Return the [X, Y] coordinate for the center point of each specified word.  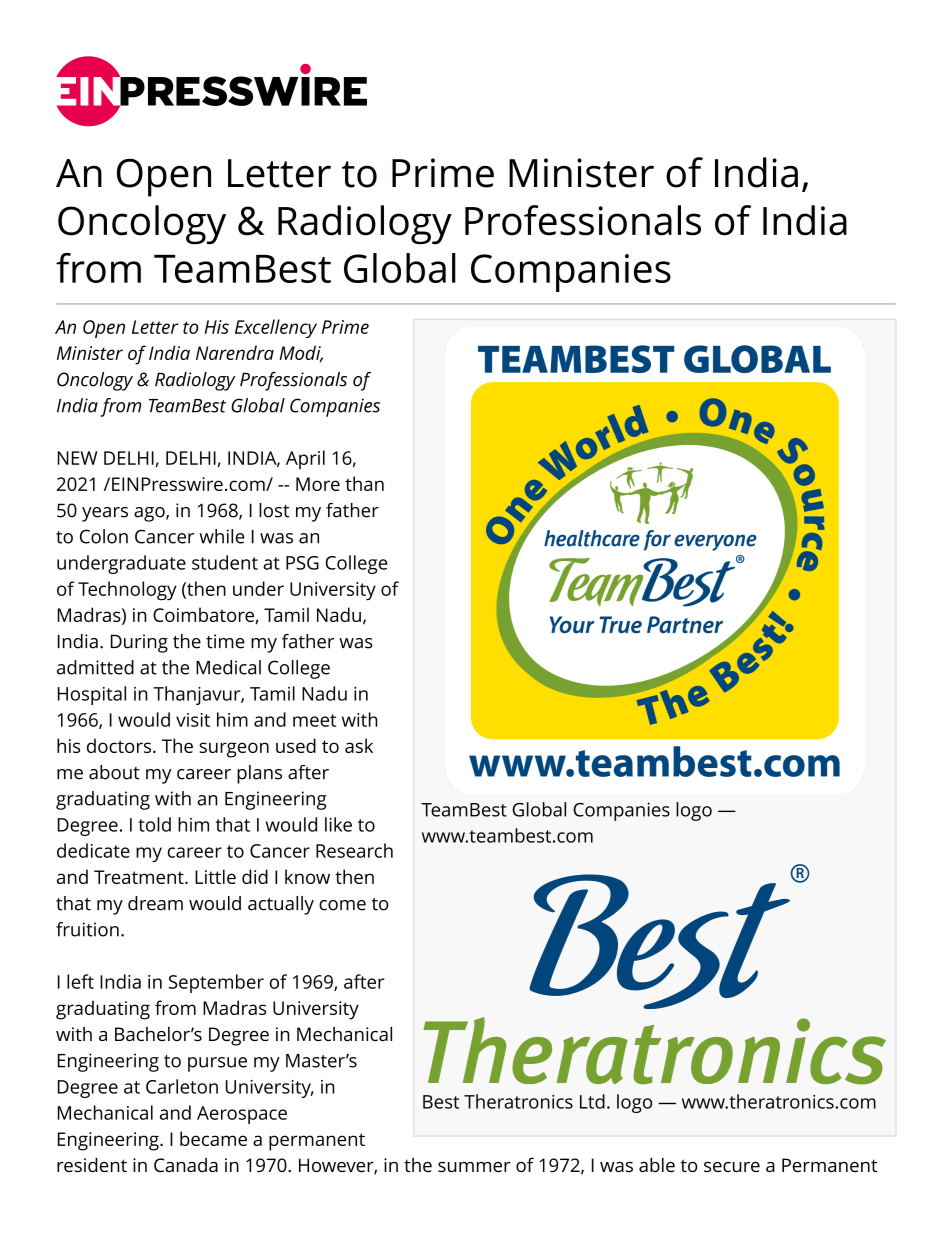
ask [359, 745]
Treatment [140, 877]
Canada [186, 1165]
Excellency [276, 328]
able [657, 1164]
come [342, 905]
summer [474, 1167]
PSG [302, 563]
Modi [301, 354]
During [139, 643]
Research [354, 850]
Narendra [235, 352]
